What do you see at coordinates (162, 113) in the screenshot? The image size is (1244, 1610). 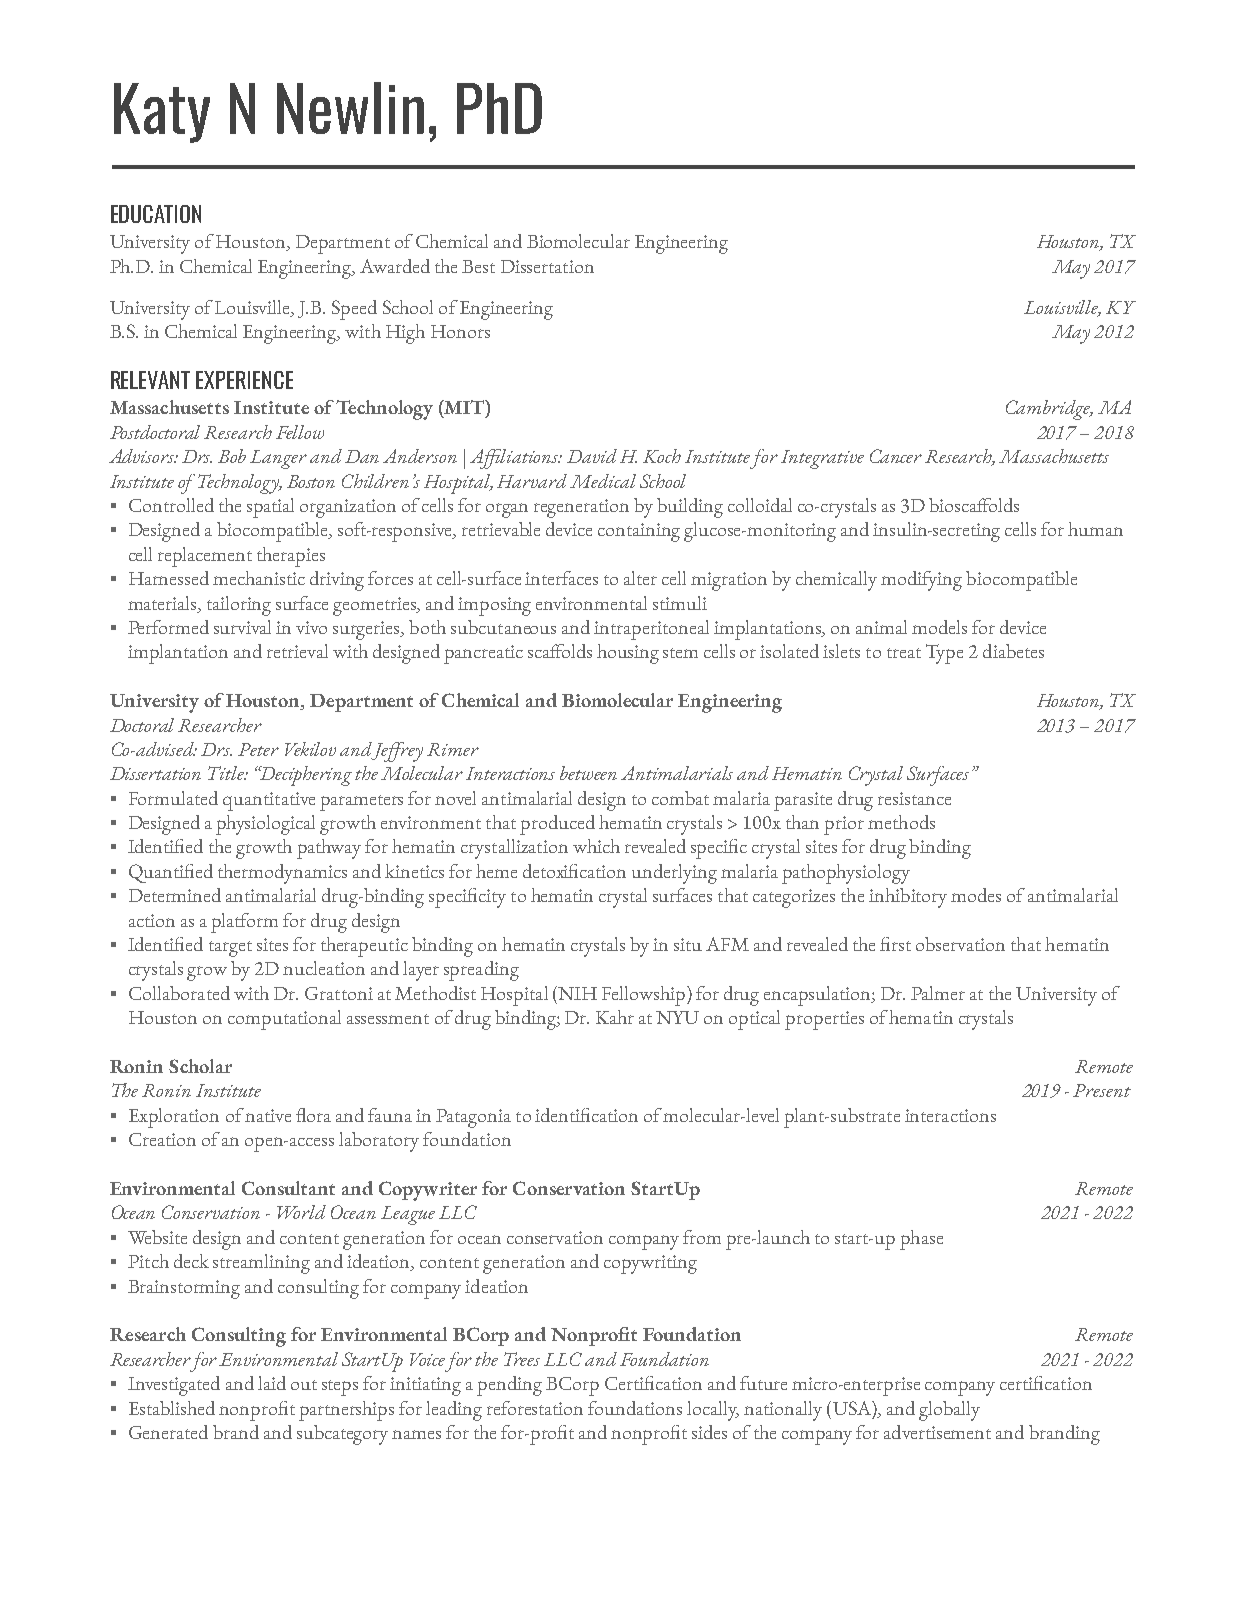 I see `Katy` at bounding box center [162, 113].
